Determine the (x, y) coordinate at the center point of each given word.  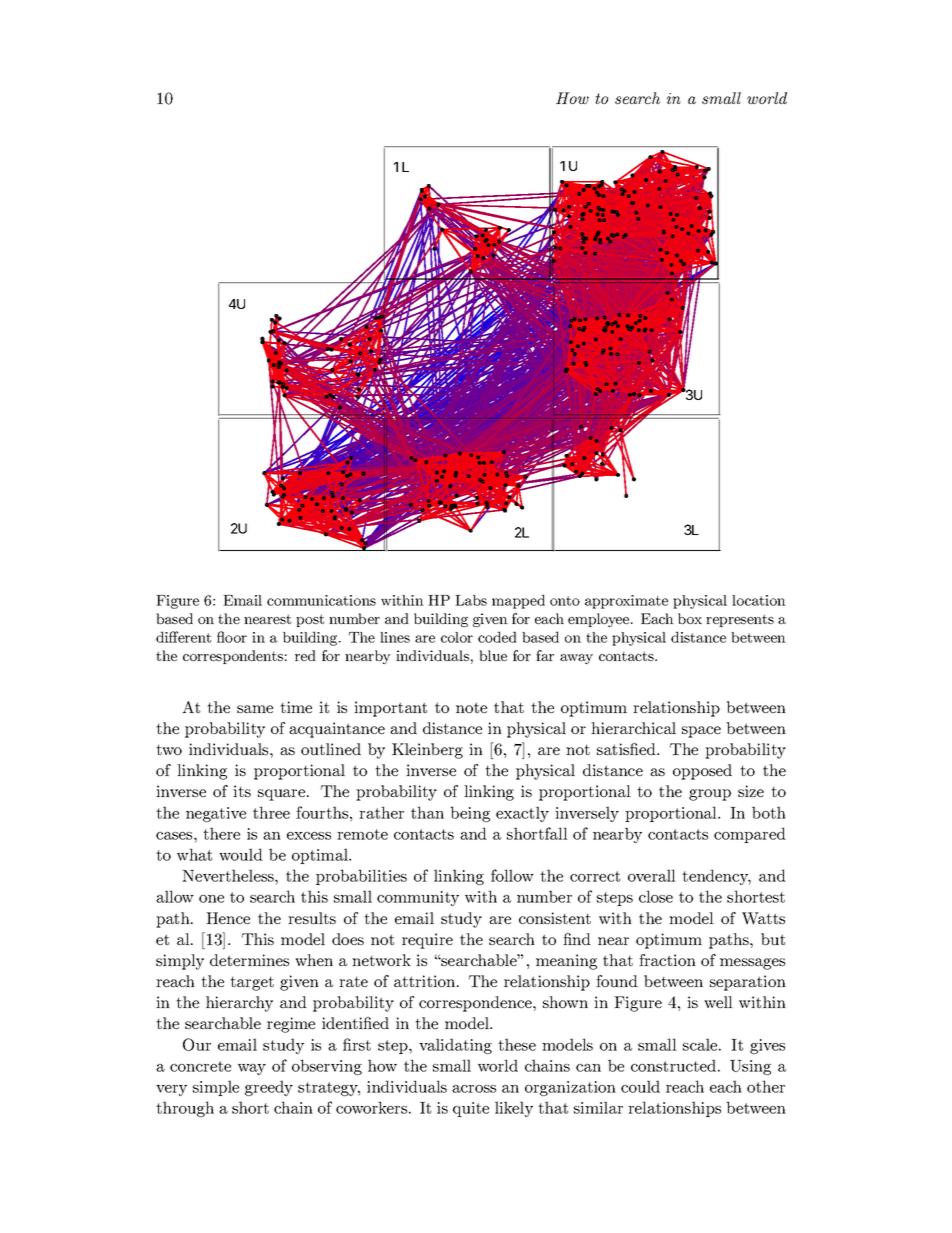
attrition (426, 981)
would (241, 854)
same (255, 709)
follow (512, 875)
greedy (269, 1088)
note (471, 707)
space (701, 732)
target (252, 983)
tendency (716, 877)
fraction (667, 960)
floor (232, 637)
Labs (471, 600)
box (690, 618)
